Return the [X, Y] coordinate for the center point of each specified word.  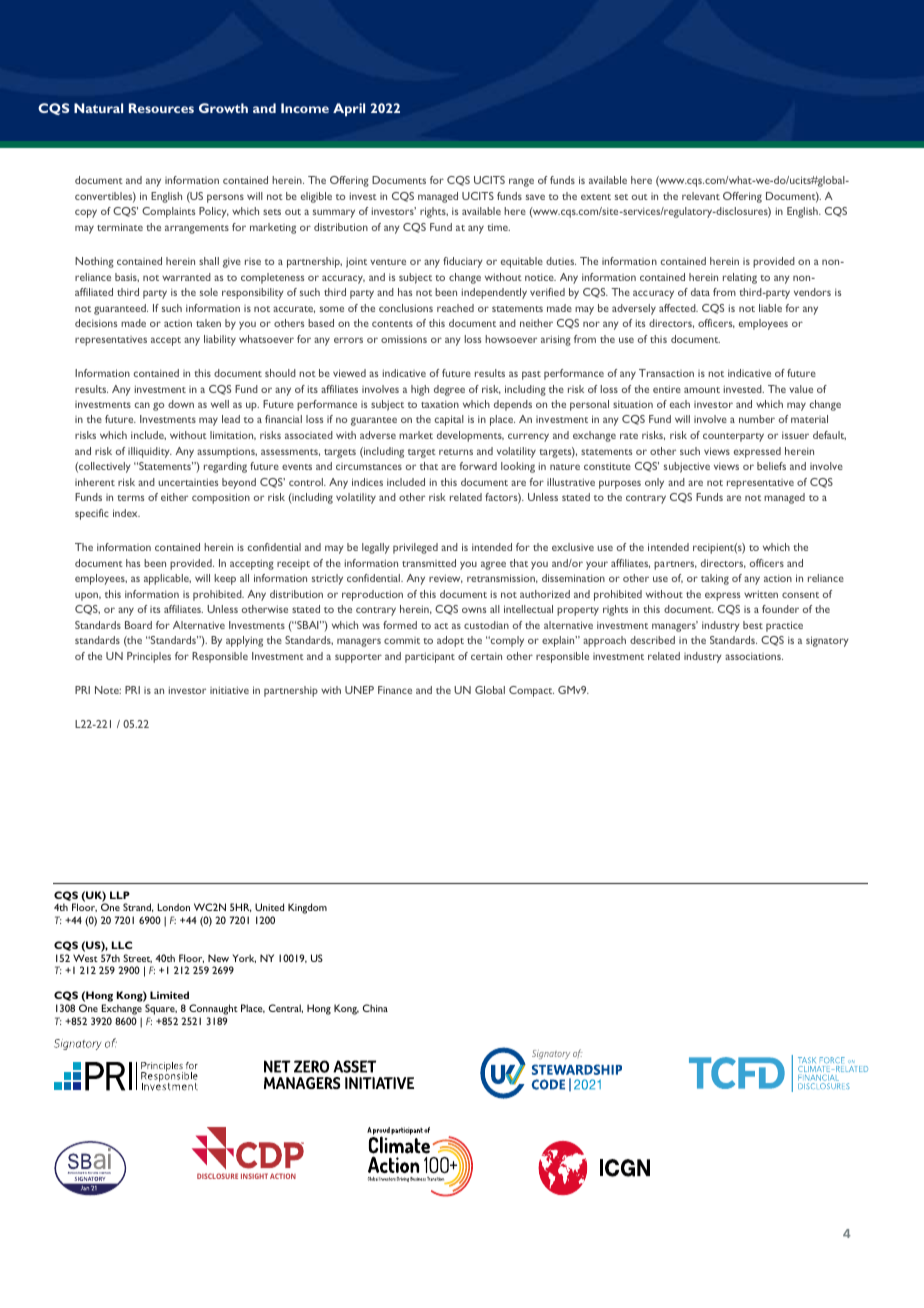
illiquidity [150, 452]
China [375, 1008]
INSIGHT [254, 1176]
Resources [161, 108]
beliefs [771, 466]
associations [754, 656]
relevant [701, 196]
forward [478, 466]
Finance [395, 690]
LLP [120, 895]
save [535, 197]
